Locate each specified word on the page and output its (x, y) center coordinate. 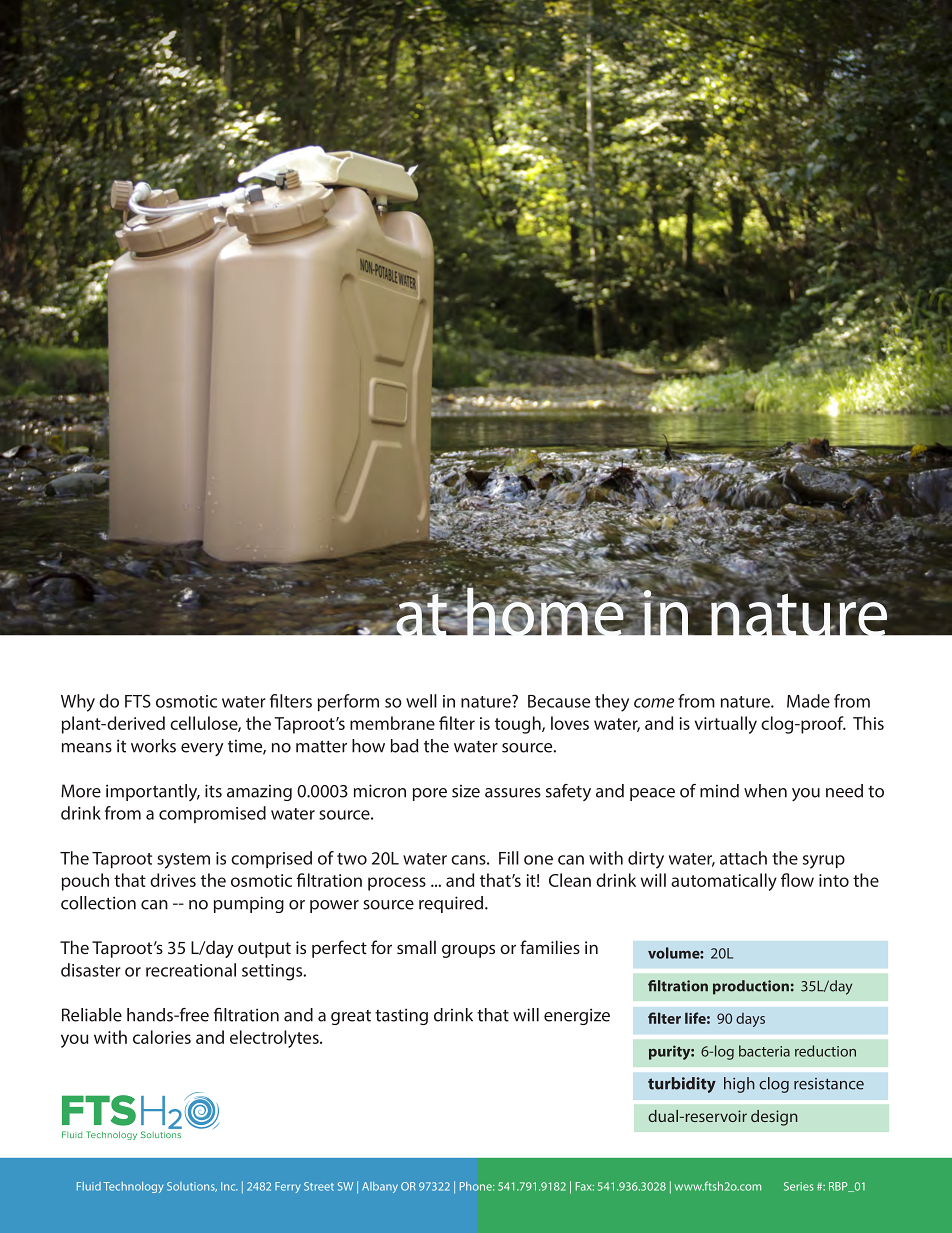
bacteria (764, 1051)
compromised (212, 814)
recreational (191, 970)
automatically (724, 882)
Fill (509, 858)
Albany (380, 1187)
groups (468, 951)
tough (519, 725)
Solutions (192, 1187)
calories (162, 1037)
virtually (726, 725)
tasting (401, 1016)
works (153, 746)
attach (743, 858)
